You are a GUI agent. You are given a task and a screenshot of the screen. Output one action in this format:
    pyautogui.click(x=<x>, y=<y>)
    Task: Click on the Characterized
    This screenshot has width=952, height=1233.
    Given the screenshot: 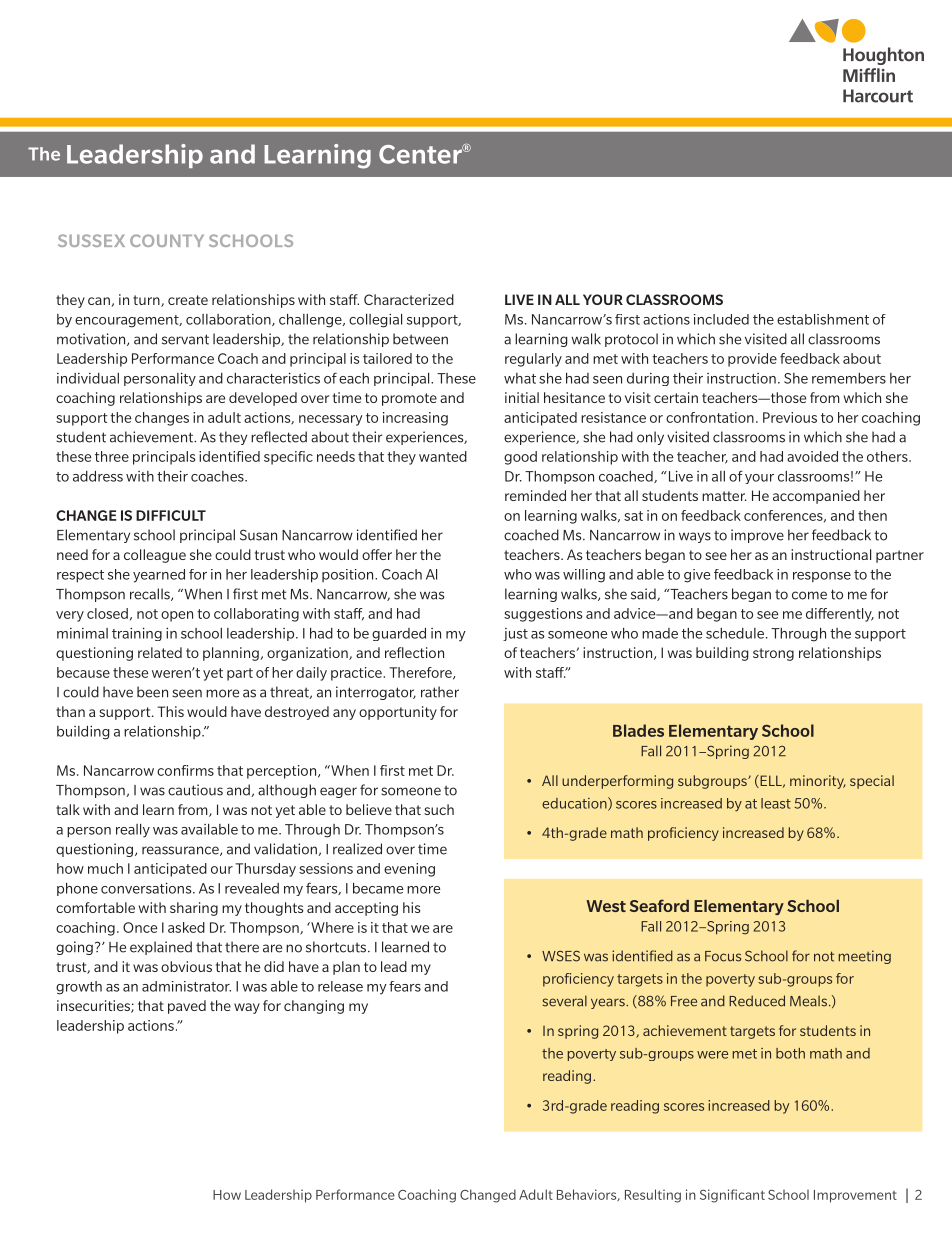 What is the action you would take?
    pyautogui.click(x=409, y=299)
